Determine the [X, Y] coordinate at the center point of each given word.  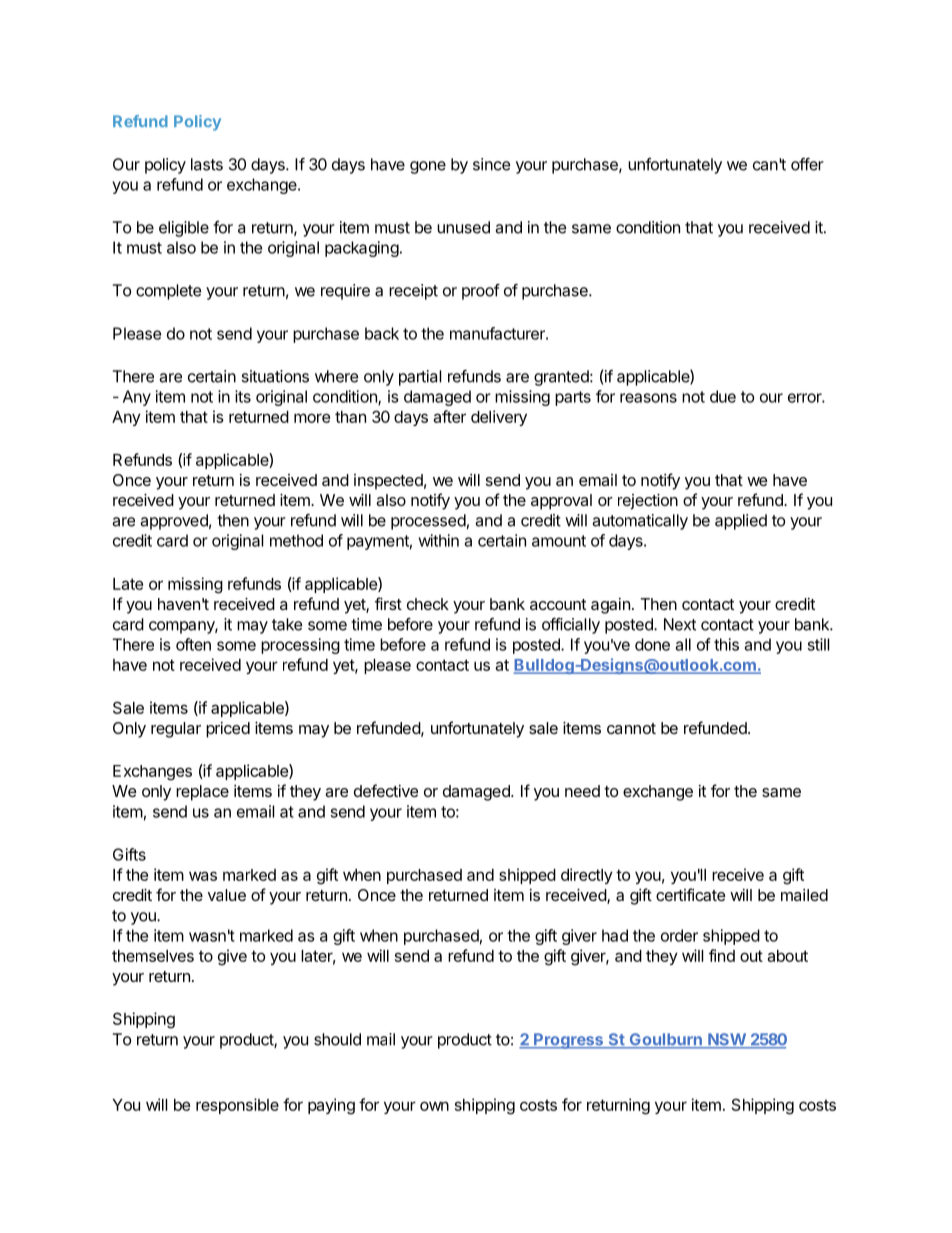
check [428, 604]
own [434, 1106]
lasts [207, 164]
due [723, 396]
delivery [499, 418]
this [726, 644]
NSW [726, 1040]
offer [807, 164]
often [193, 644]
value [227, 895]
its [243, 396]
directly [587, 876]
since [491, 164]
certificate [691, 894]
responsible [237, 1106]
